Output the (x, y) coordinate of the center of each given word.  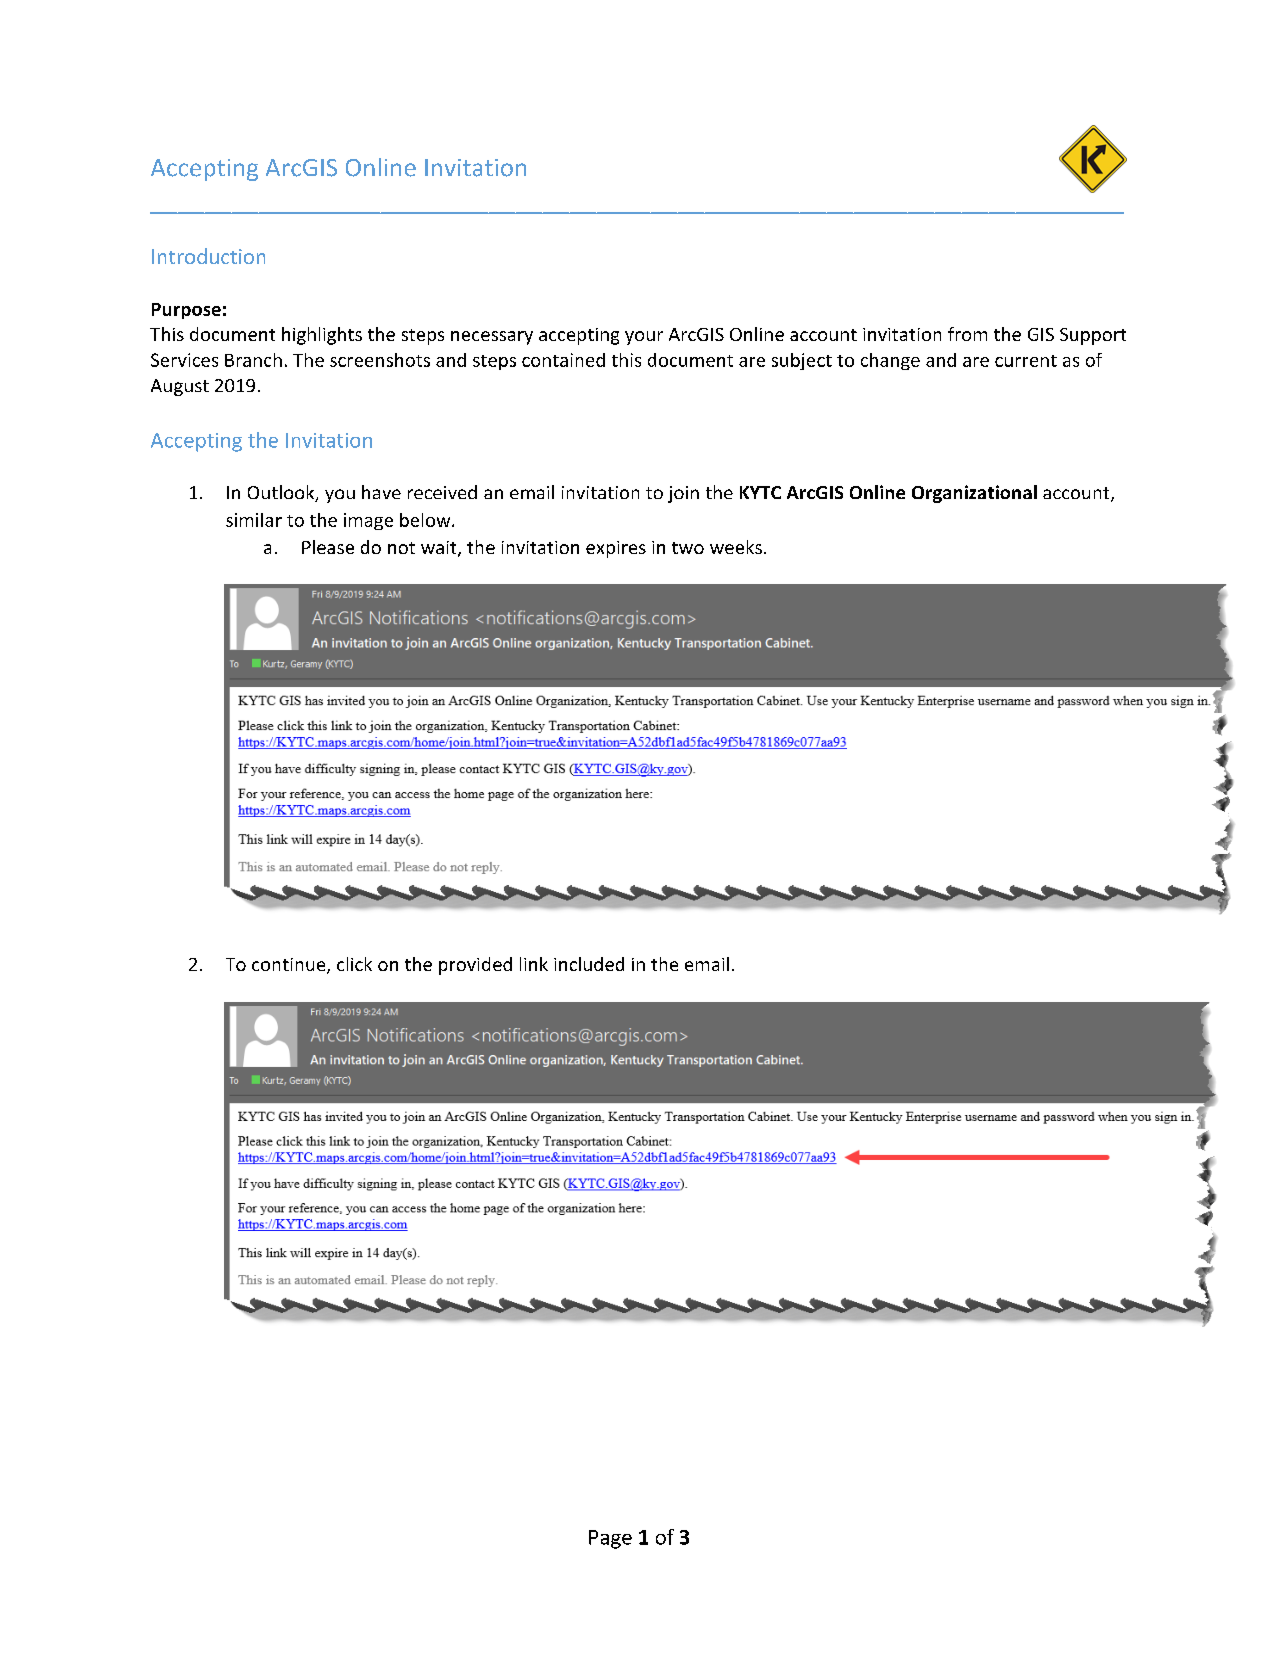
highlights (322, 336)
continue (290, 966)
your (644, 338)
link (534, 964)
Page (610, 1539)
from (967, 334)
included (589, 964)
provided (475, 966)
